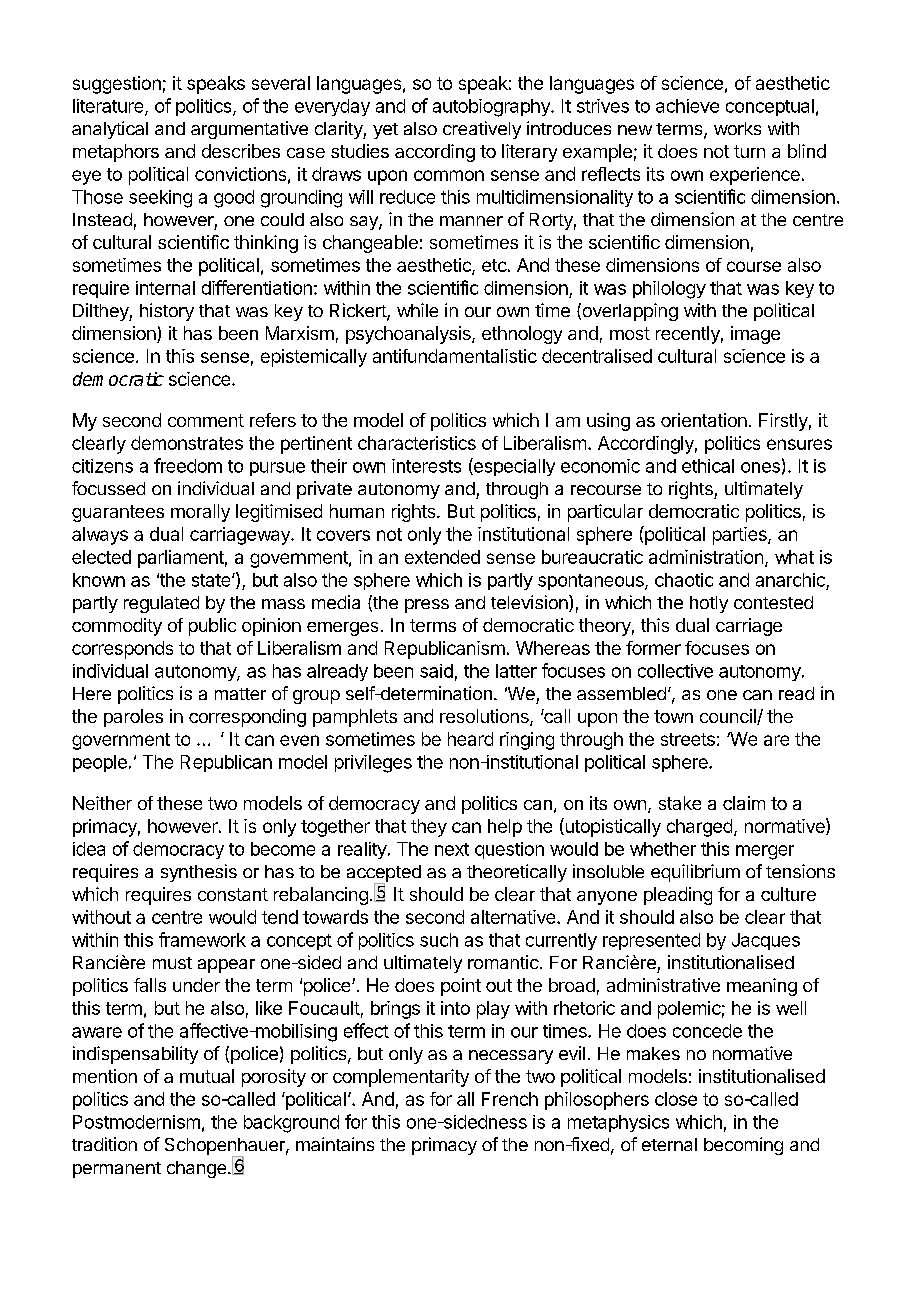  What do you see at coordinates (755, 335) in the screenshot?
I see `image` at bounding box center [755, 335].
